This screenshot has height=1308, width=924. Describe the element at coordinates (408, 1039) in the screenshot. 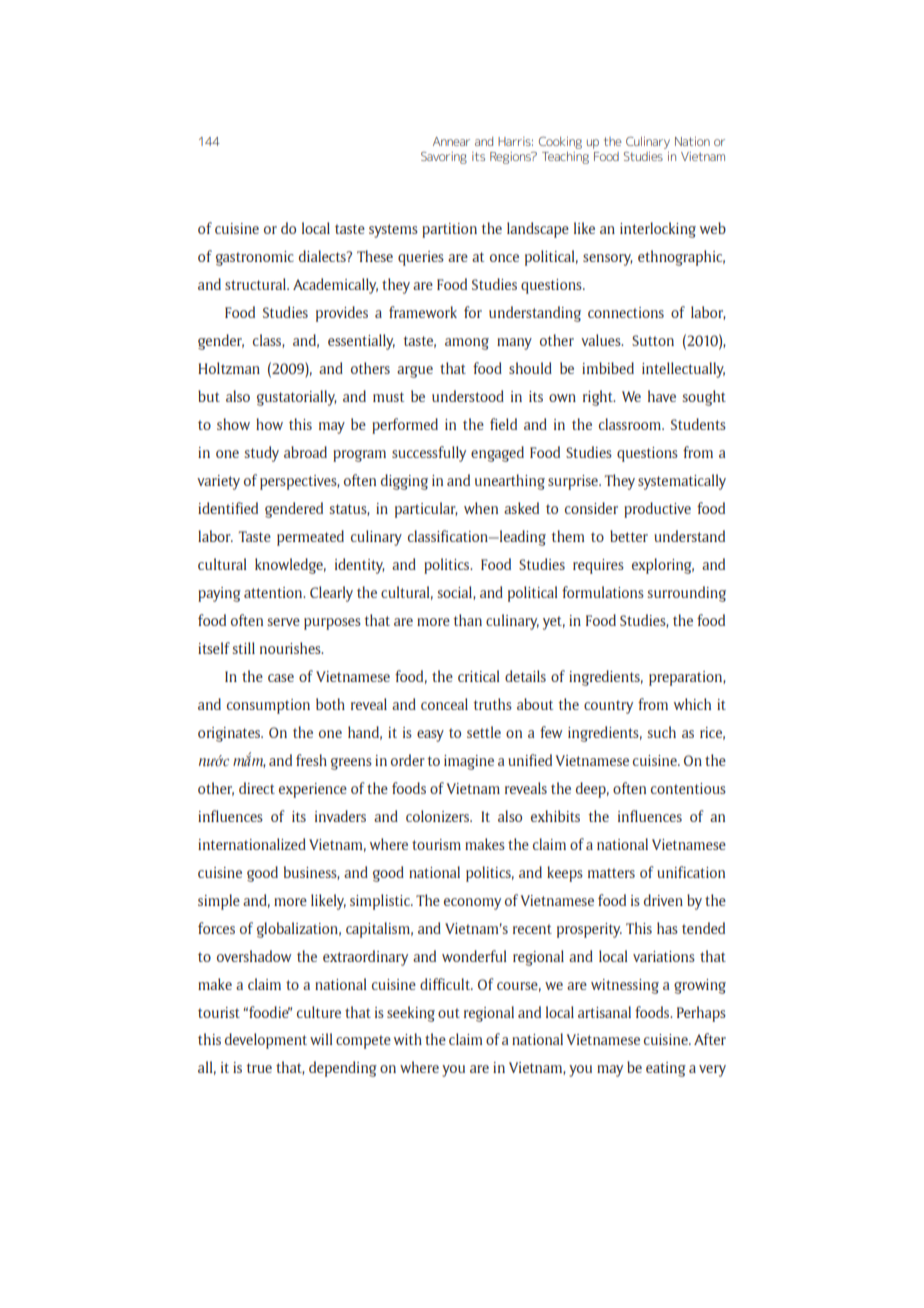

I see `with` at that location.
